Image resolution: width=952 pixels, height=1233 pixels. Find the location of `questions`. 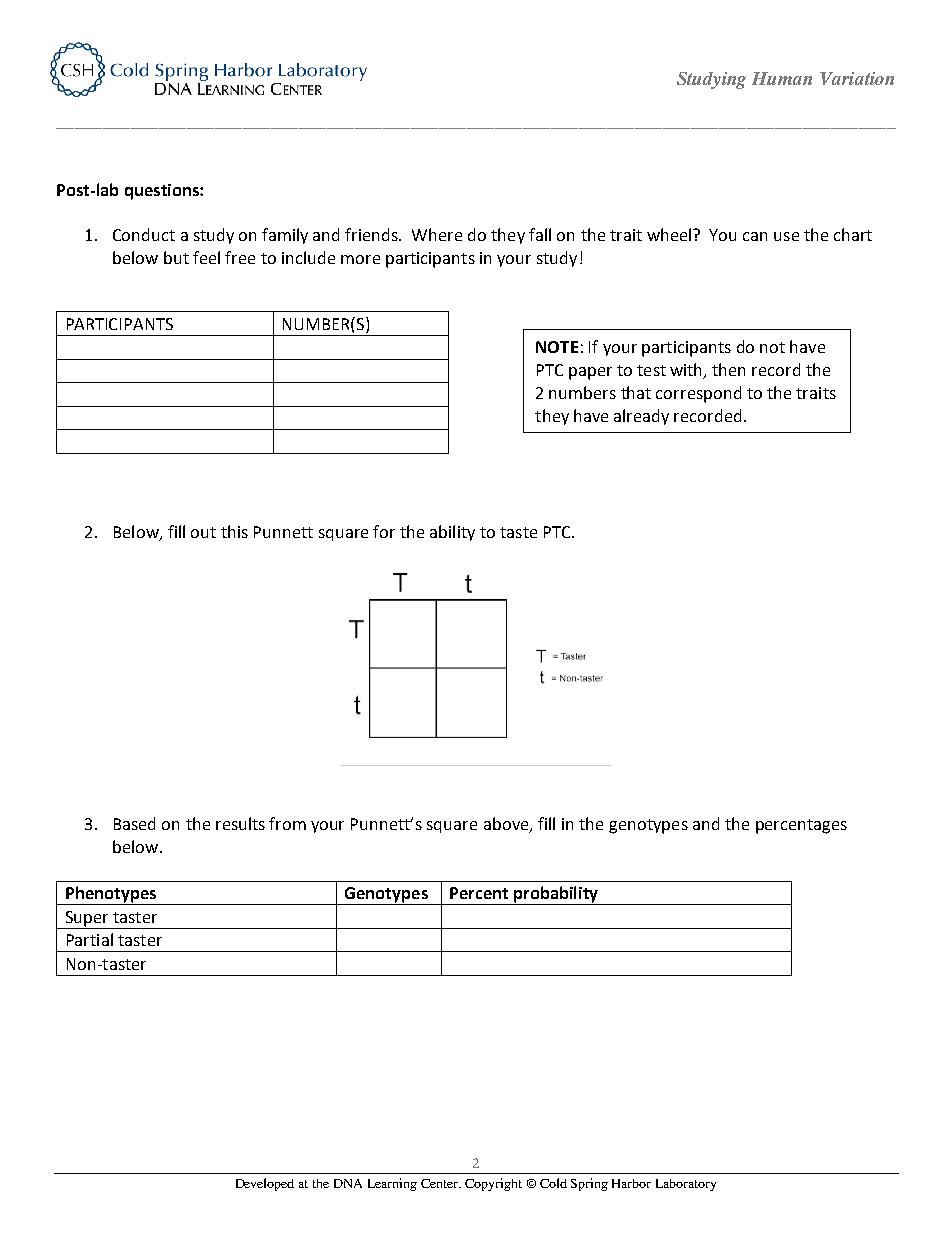

questions is located at coordinates (163, 192).
